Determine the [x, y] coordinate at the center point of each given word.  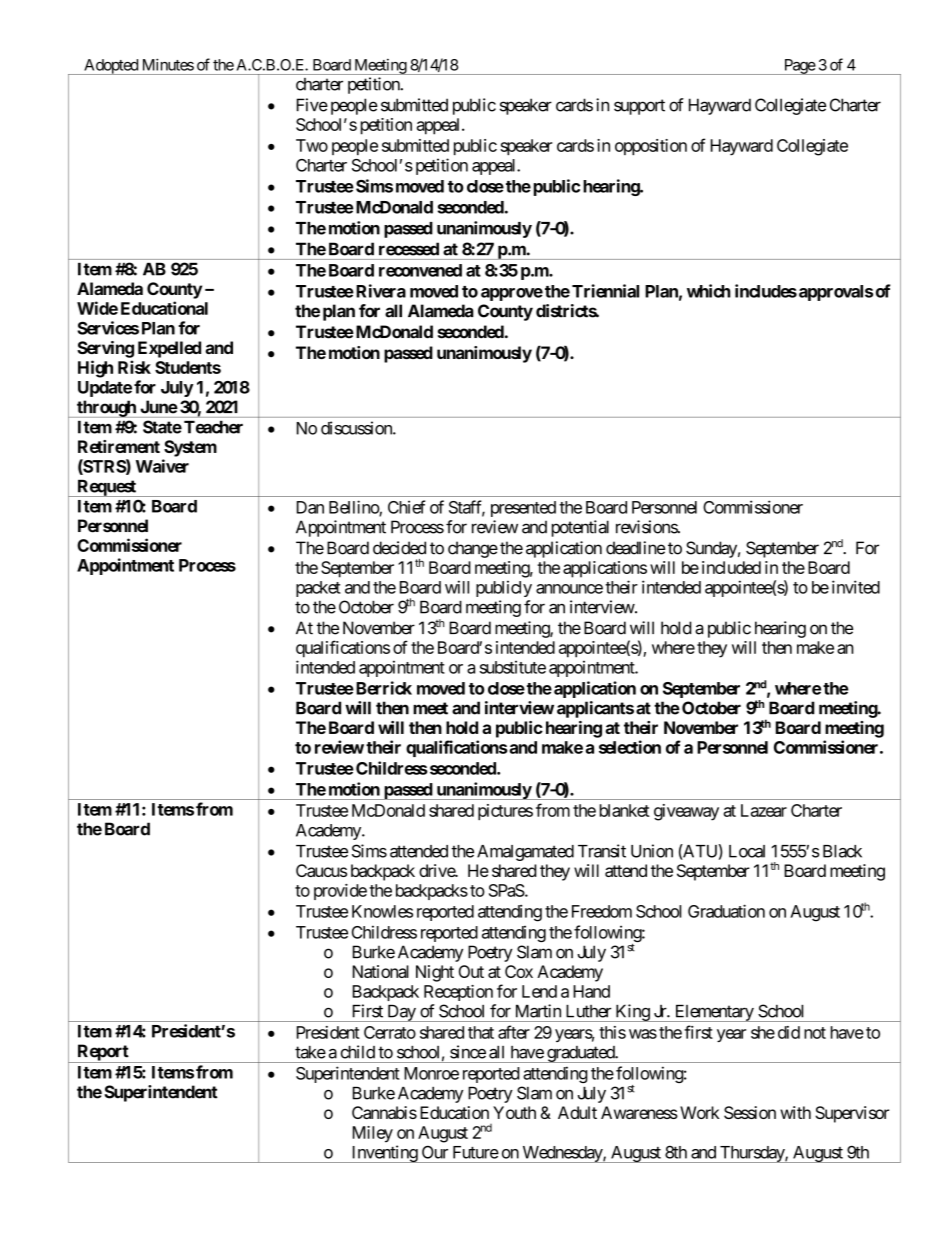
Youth [514, 1112]
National [381, 971]
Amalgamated [525, 853]
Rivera [381, 291]
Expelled [169, 349]
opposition [651, 147]
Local [747, 851]
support [639, 107]
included [731, 567]
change [473, 549]
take [310, 1052]
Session [750, 1112]
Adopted [111, 67]
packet [318, 589]
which [709, 291]
